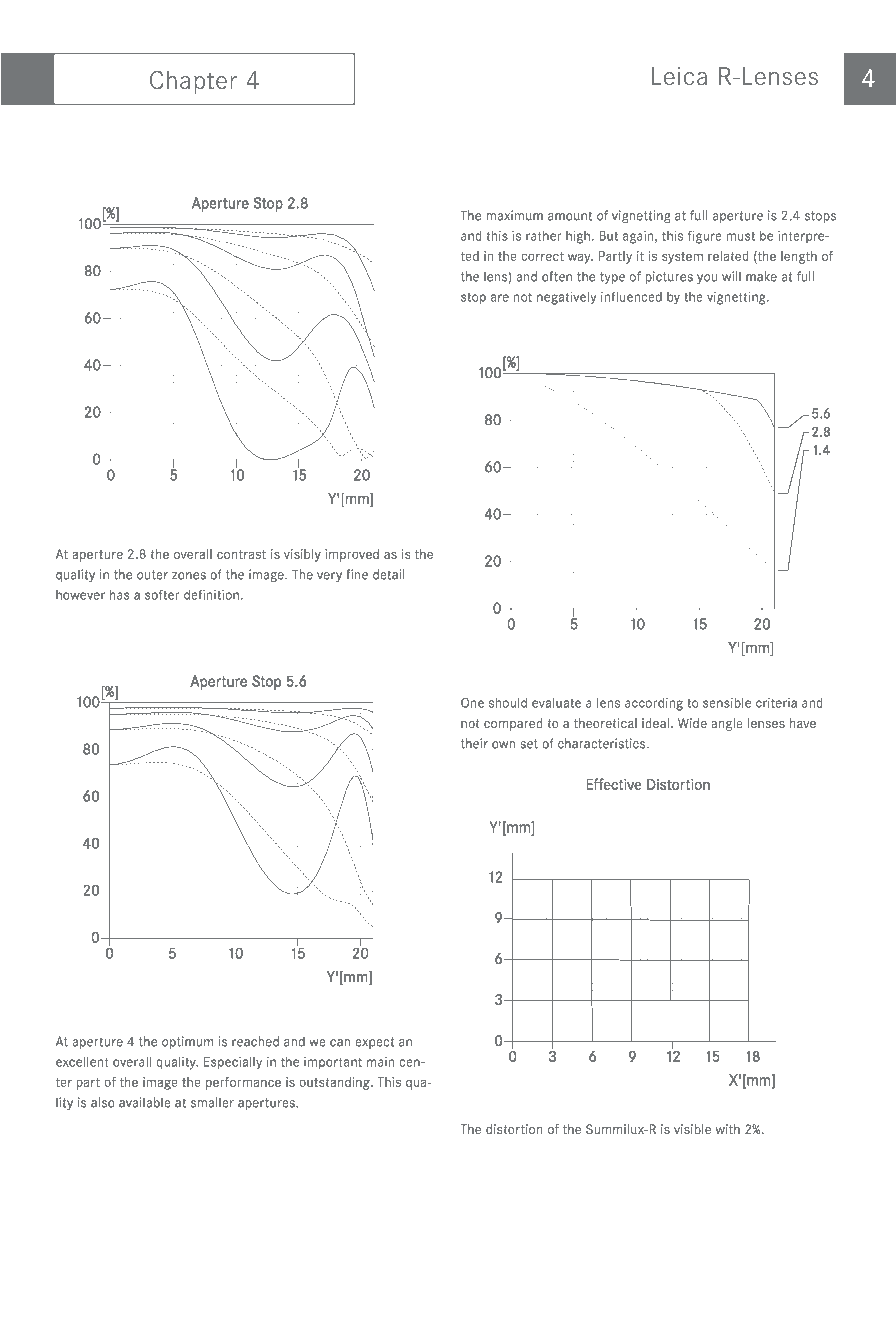  Describe the element at coordinates (162, 594) in the screenshot. I see `softer` at that location.
